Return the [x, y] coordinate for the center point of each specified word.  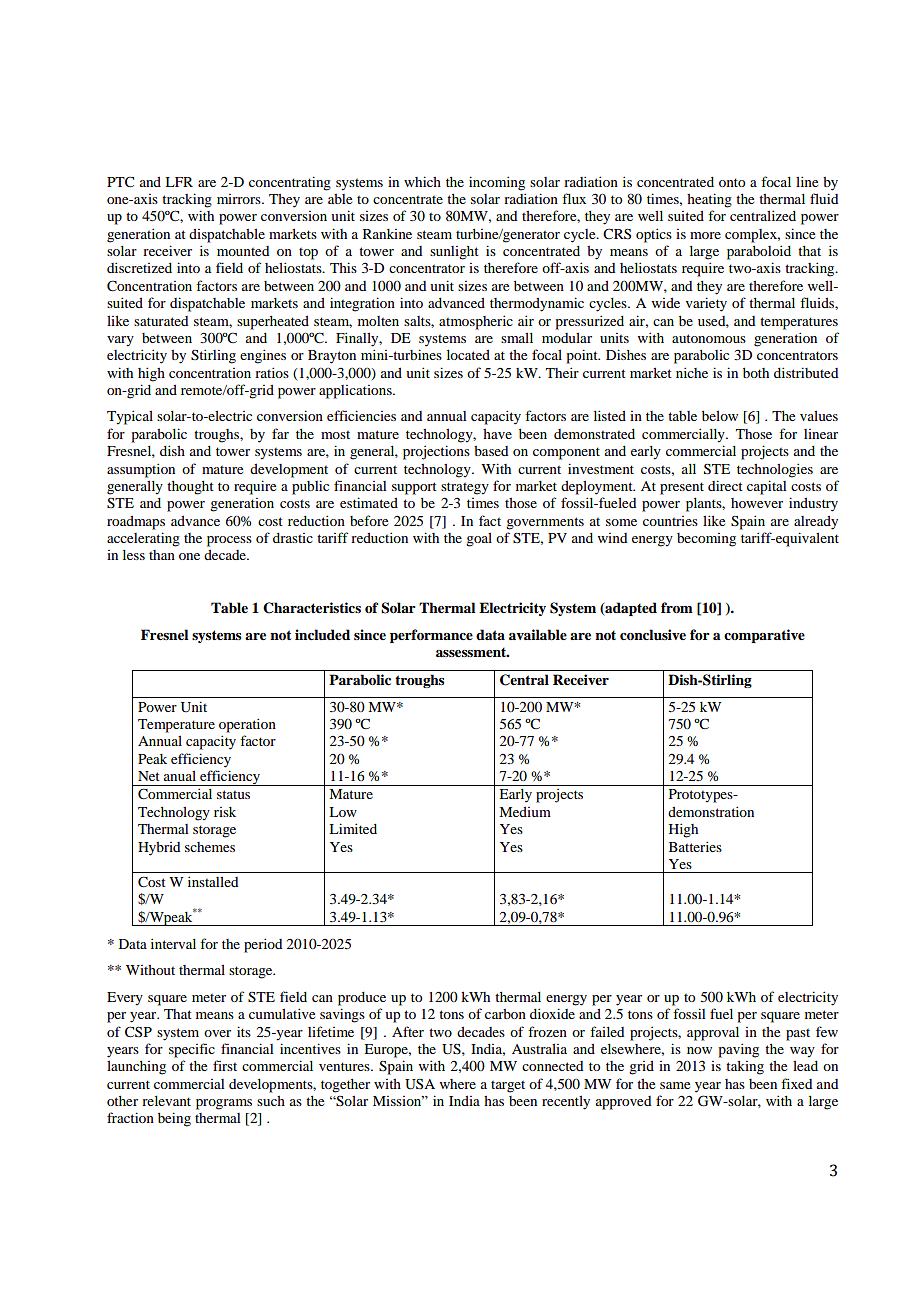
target [508, 1087]
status [233, 794]
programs [224, 1104]
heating [709, 200]
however [757, 503]
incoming [497, 183]
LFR [179, 182]
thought [190, 488]
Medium [525, 812]
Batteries [695, 846]
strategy [465, 488]
